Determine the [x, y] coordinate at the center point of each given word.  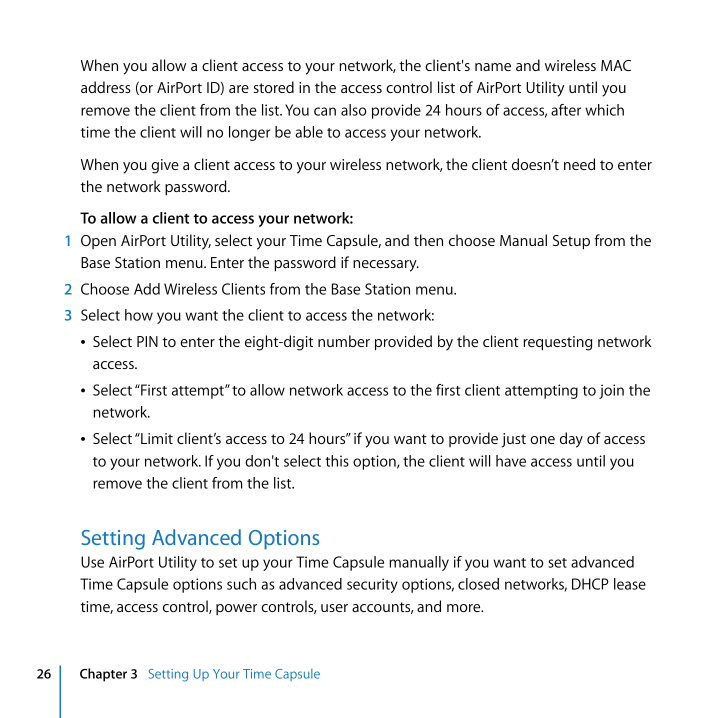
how [139, 315]
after [566, 110]
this [337, 461]
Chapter [103, 675]
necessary [386, 266]
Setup [571, 242]
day [571, 440]
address [106, 87]
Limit [156, 438]
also [354, 110]
